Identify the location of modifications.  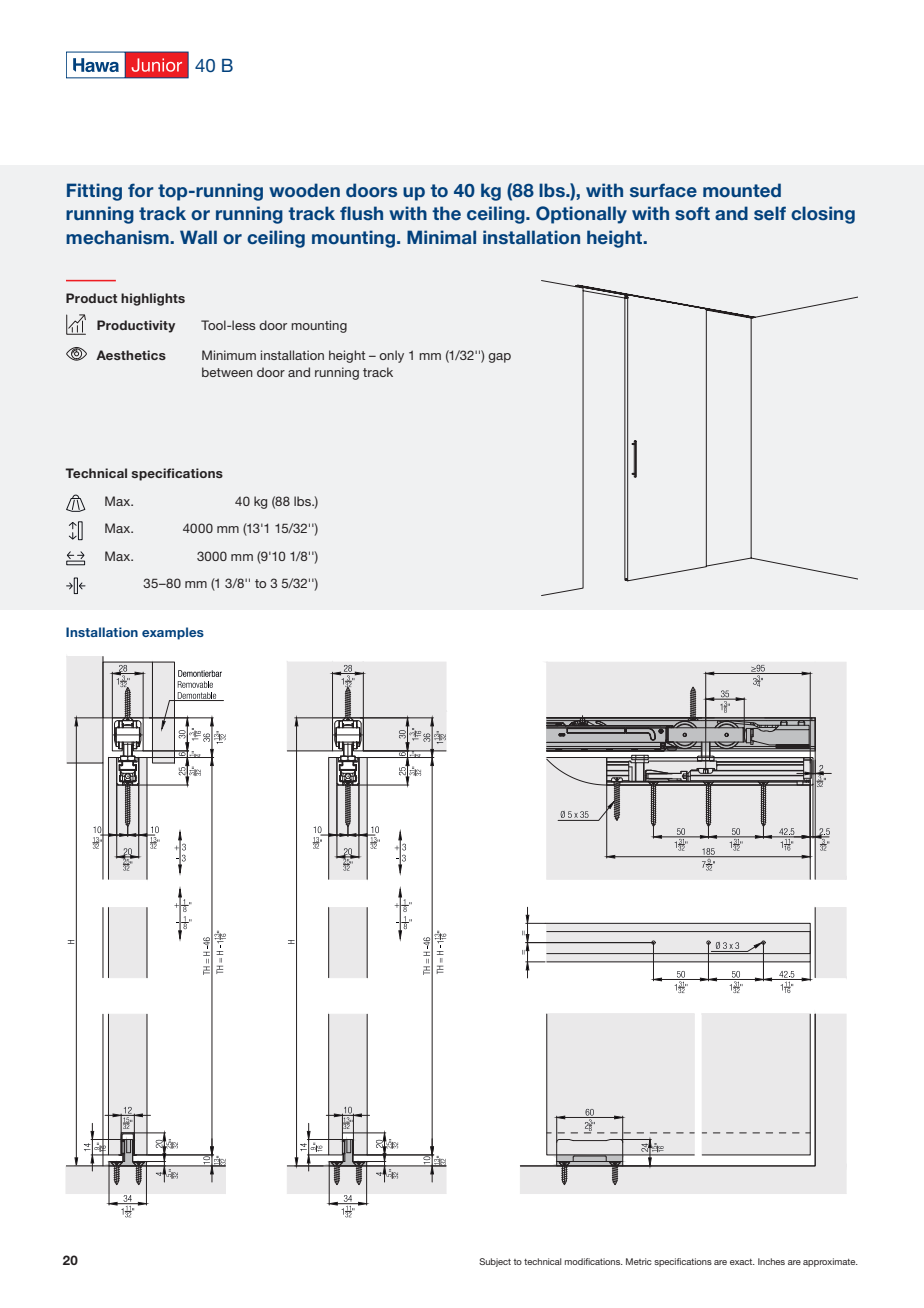
(594, 1261).
